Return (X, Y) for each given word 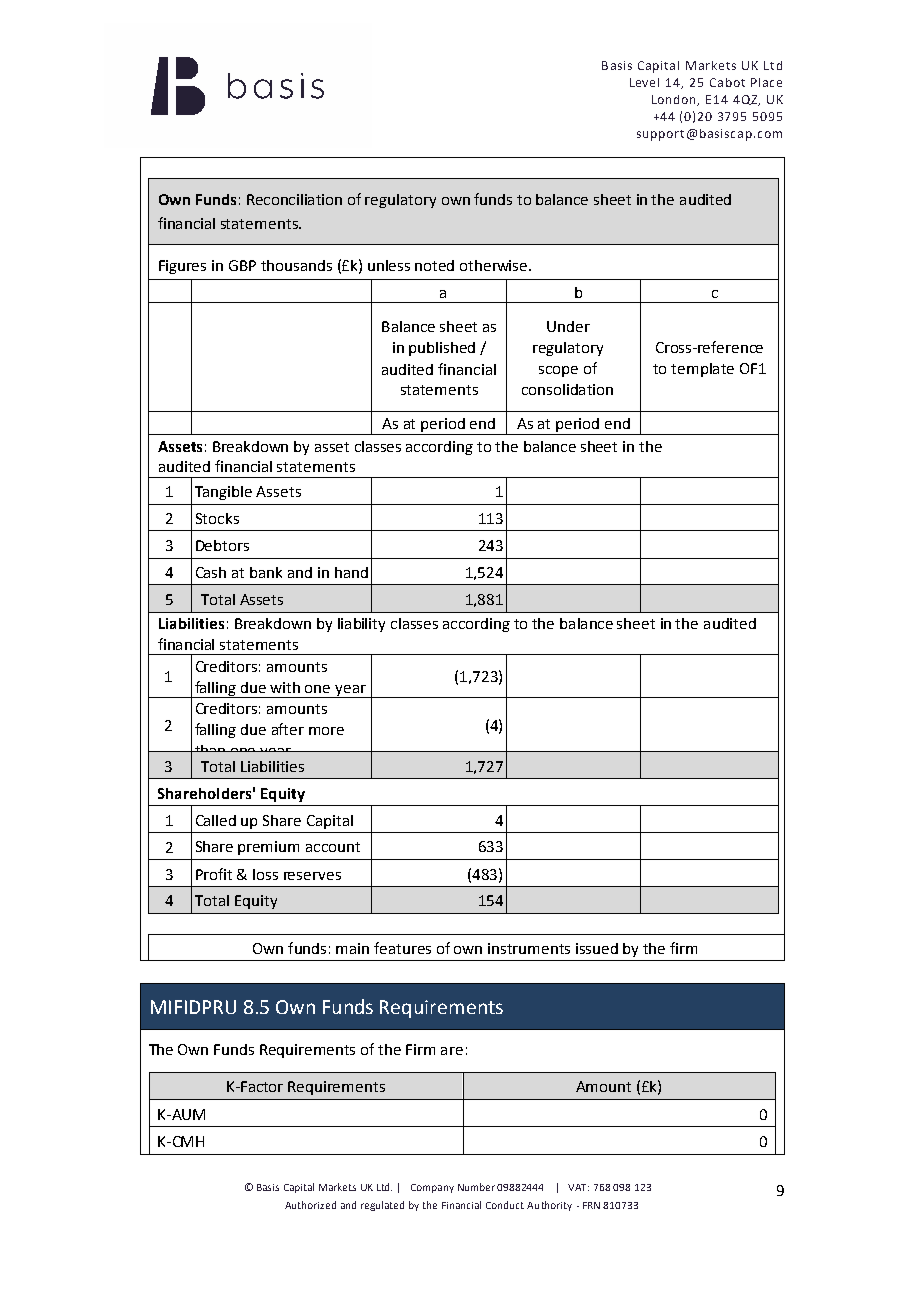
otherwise (495, 265)
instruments (529, 948)
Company (432, 1188)
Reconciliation (294, 199)
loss (265, 874)
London (675, 100)
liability (361, 625)
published (442, 349)
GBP (242, 265)
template (702, 370)
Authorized (310, 1205)
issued (597, 948)
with (285, 687)
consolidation (567, 389)
